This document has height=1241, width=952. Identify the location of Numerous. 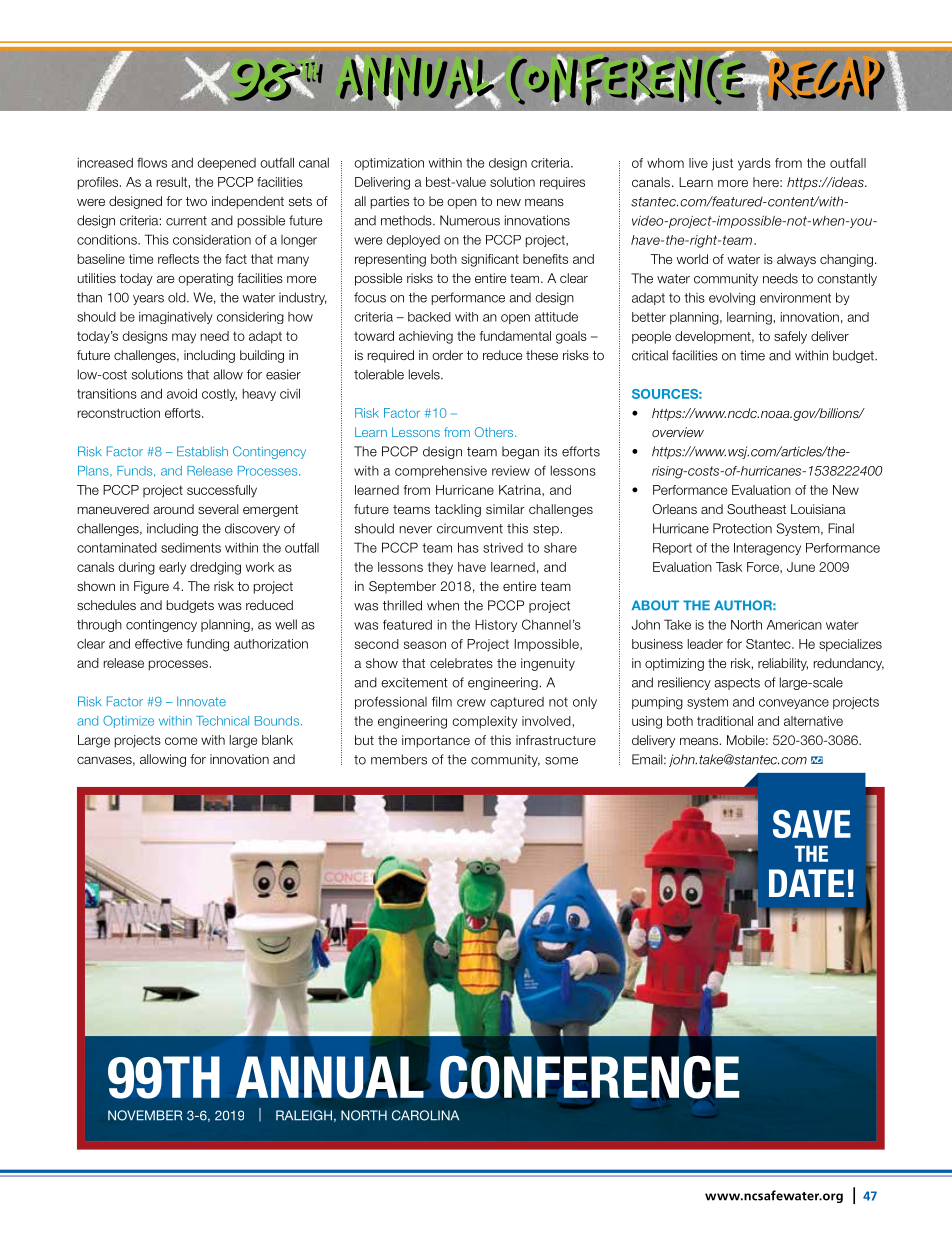
(470, 220).
